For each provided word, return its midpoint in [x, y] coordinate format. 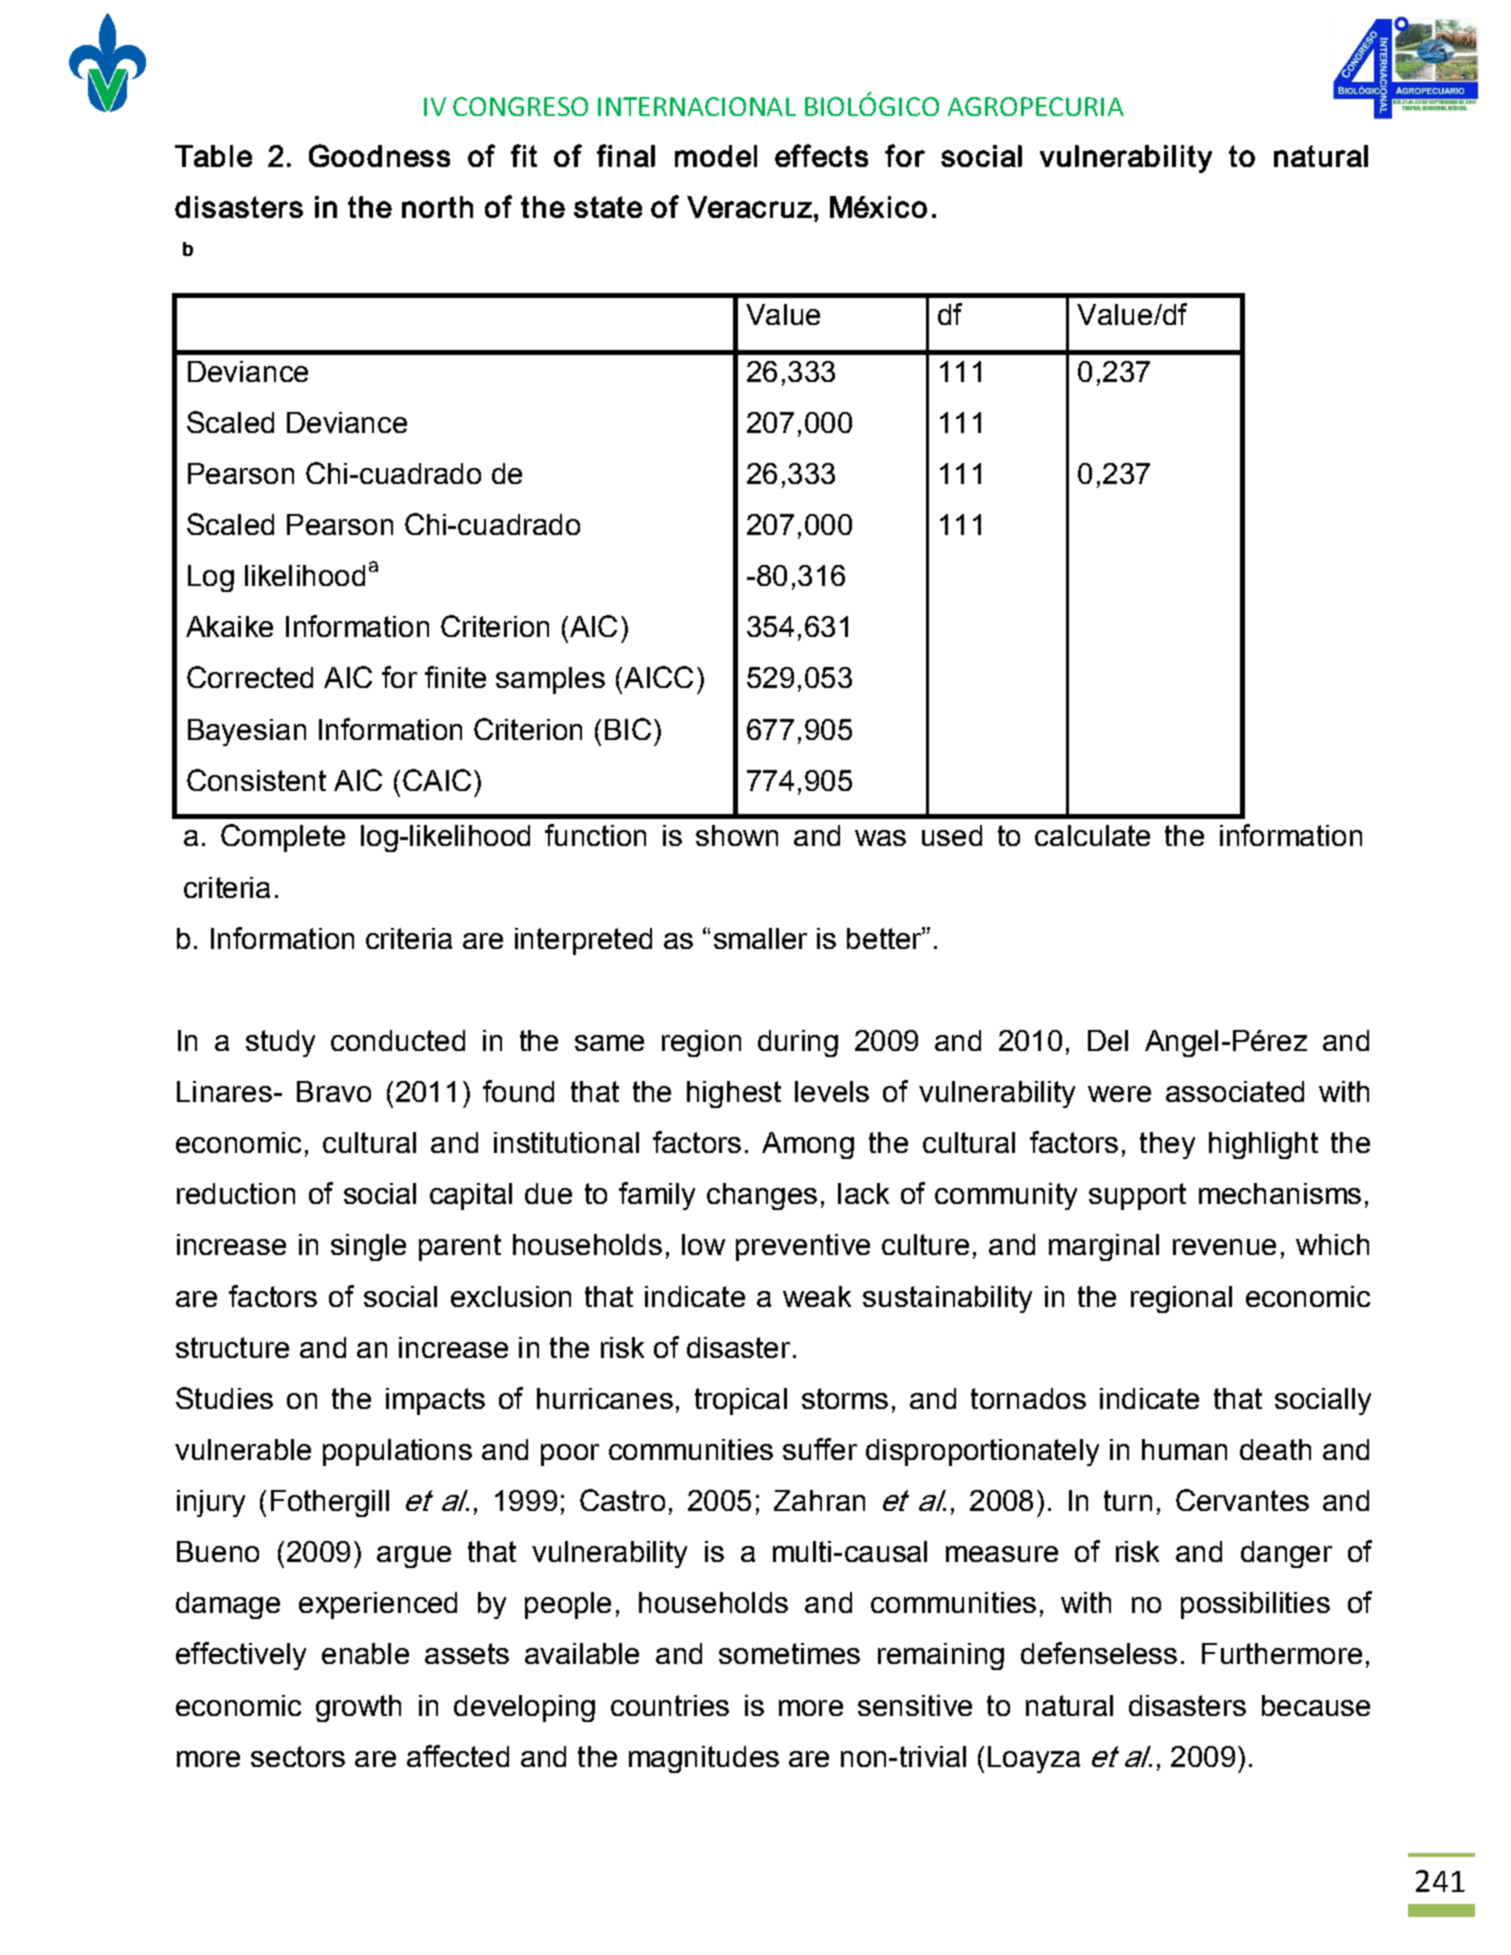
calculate [1092, 835]
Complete [283, 838]
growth [358, 1708]
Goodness [379, 155]
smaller [760, 938]
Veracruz [749, 207]
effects [821, 155]
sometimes [789, 1653]
